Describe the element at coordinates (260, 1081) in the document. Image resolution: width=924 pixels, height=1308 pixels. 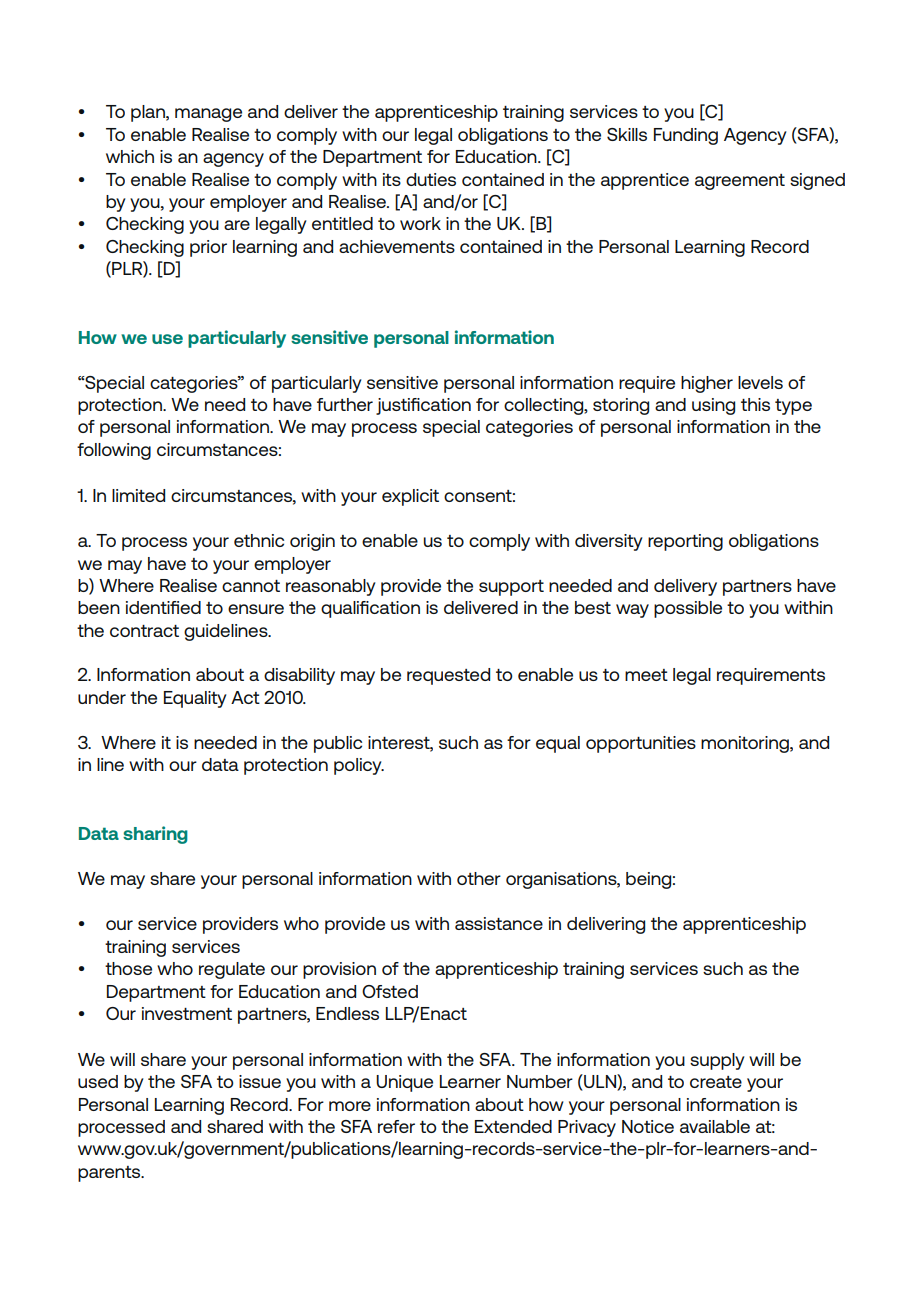
I see `issue` at that location.
